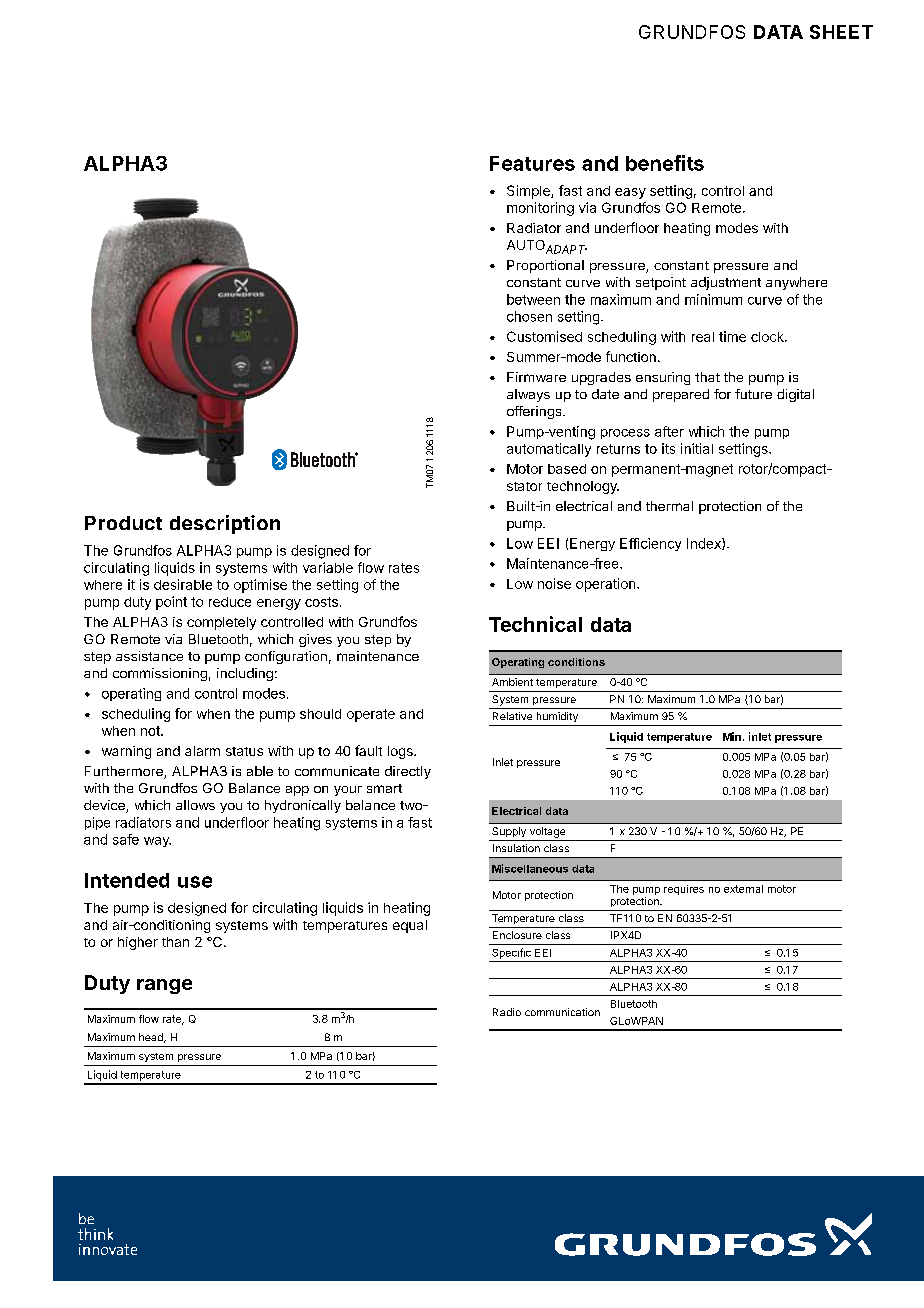 The image size is (924, 1308). I want to click on SHEET, so click(841, 32).
